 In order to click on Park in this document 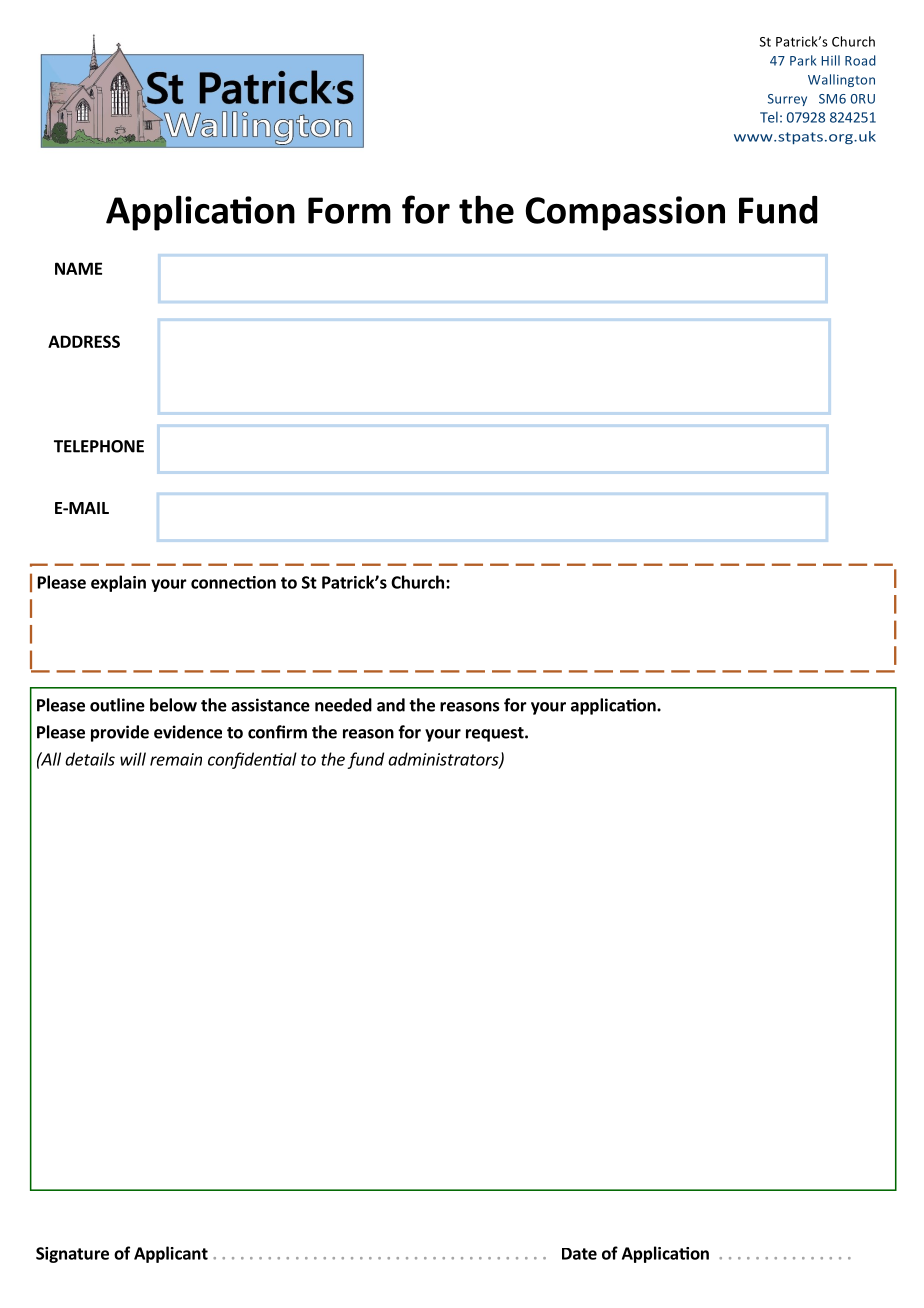, I will do `click(803, 60)`.
